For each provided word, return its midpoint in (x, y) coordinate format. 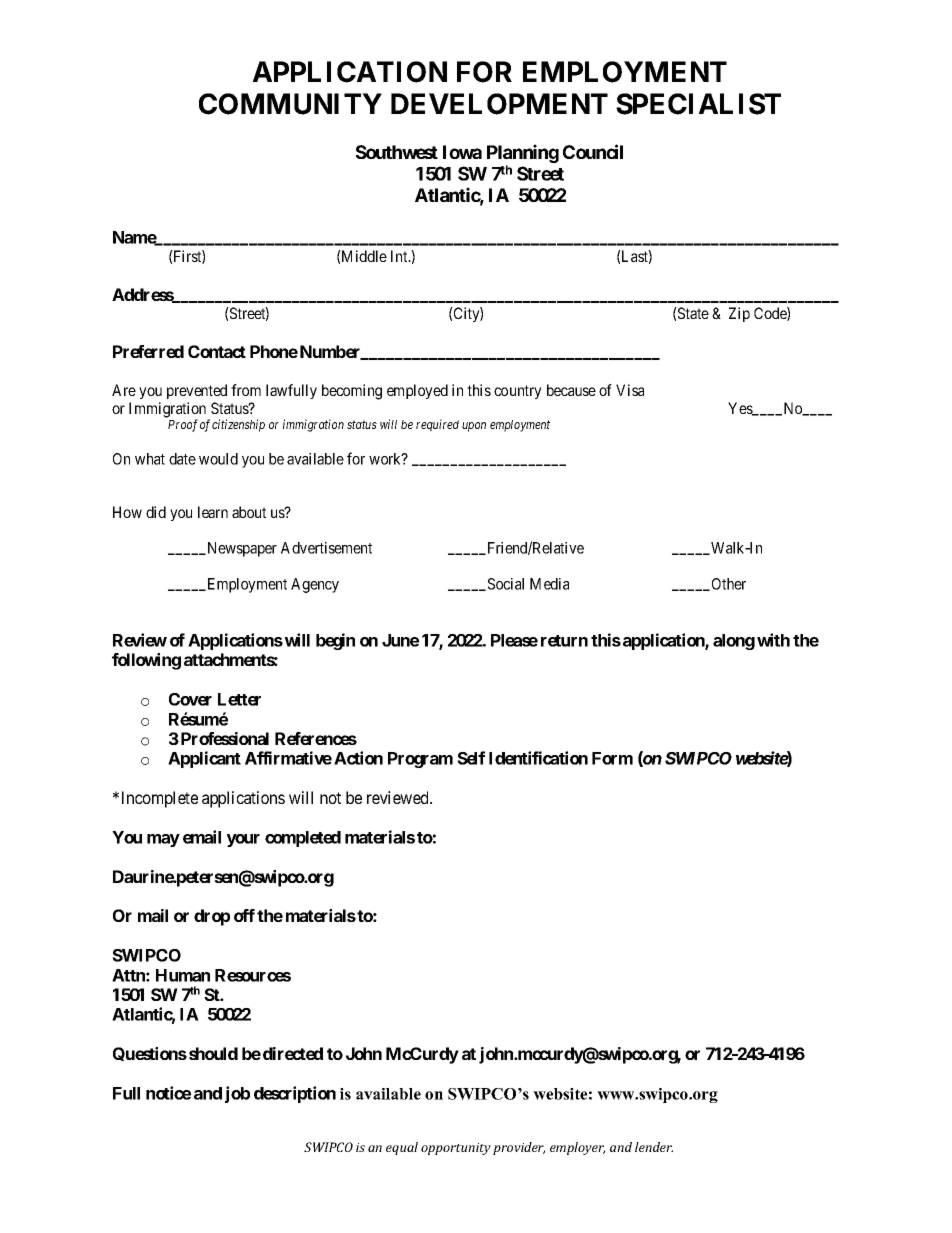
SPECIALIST (698, 104)
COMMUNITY (290, 104)
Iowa (462, 152)
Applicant (204, 759)
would (218, 459)
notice (168, 1093)
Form (612, 758)
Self (471, 758)
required (437, 425)
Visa (630, 390)
